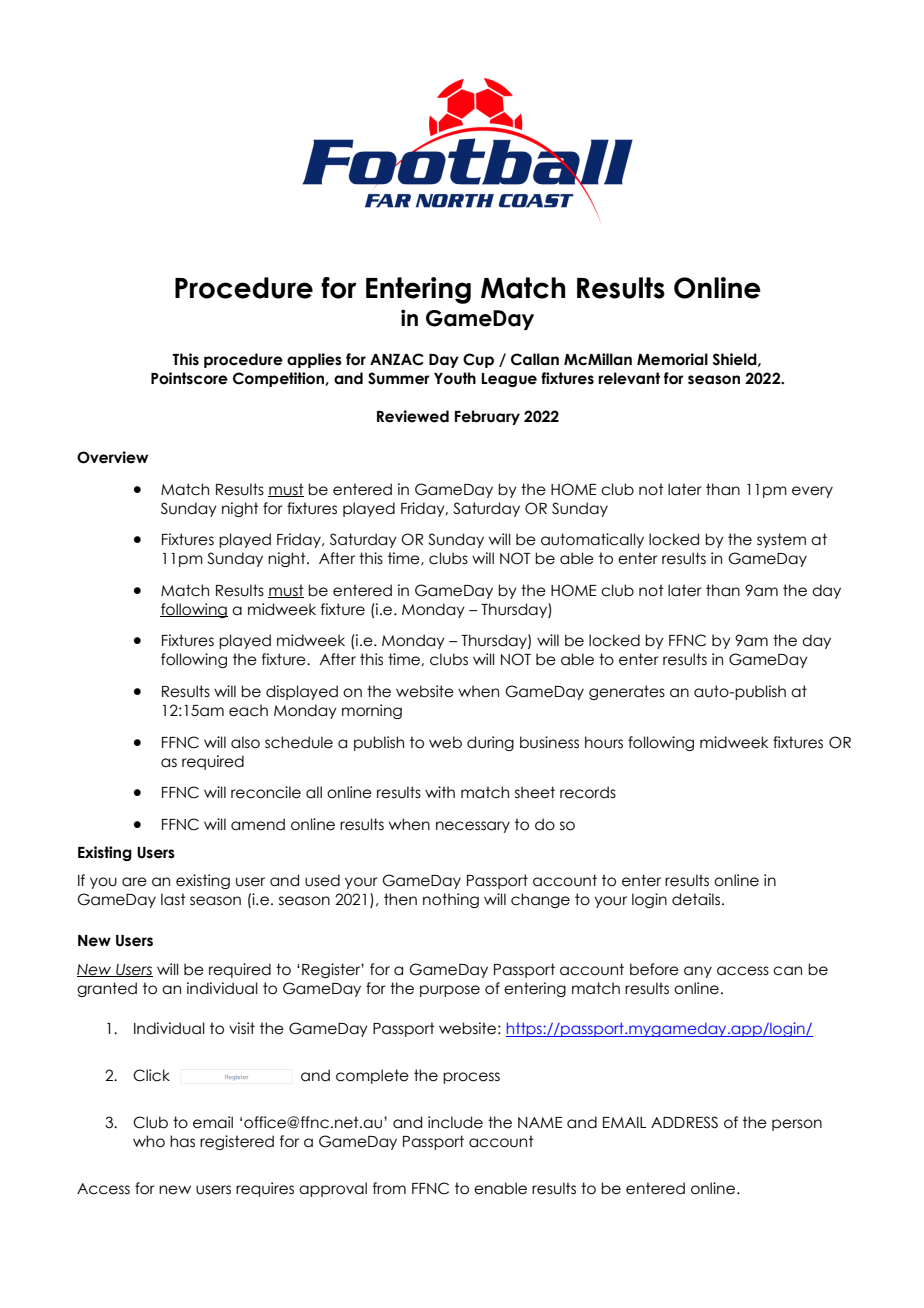  I want to click on also, so click(245, 742).
